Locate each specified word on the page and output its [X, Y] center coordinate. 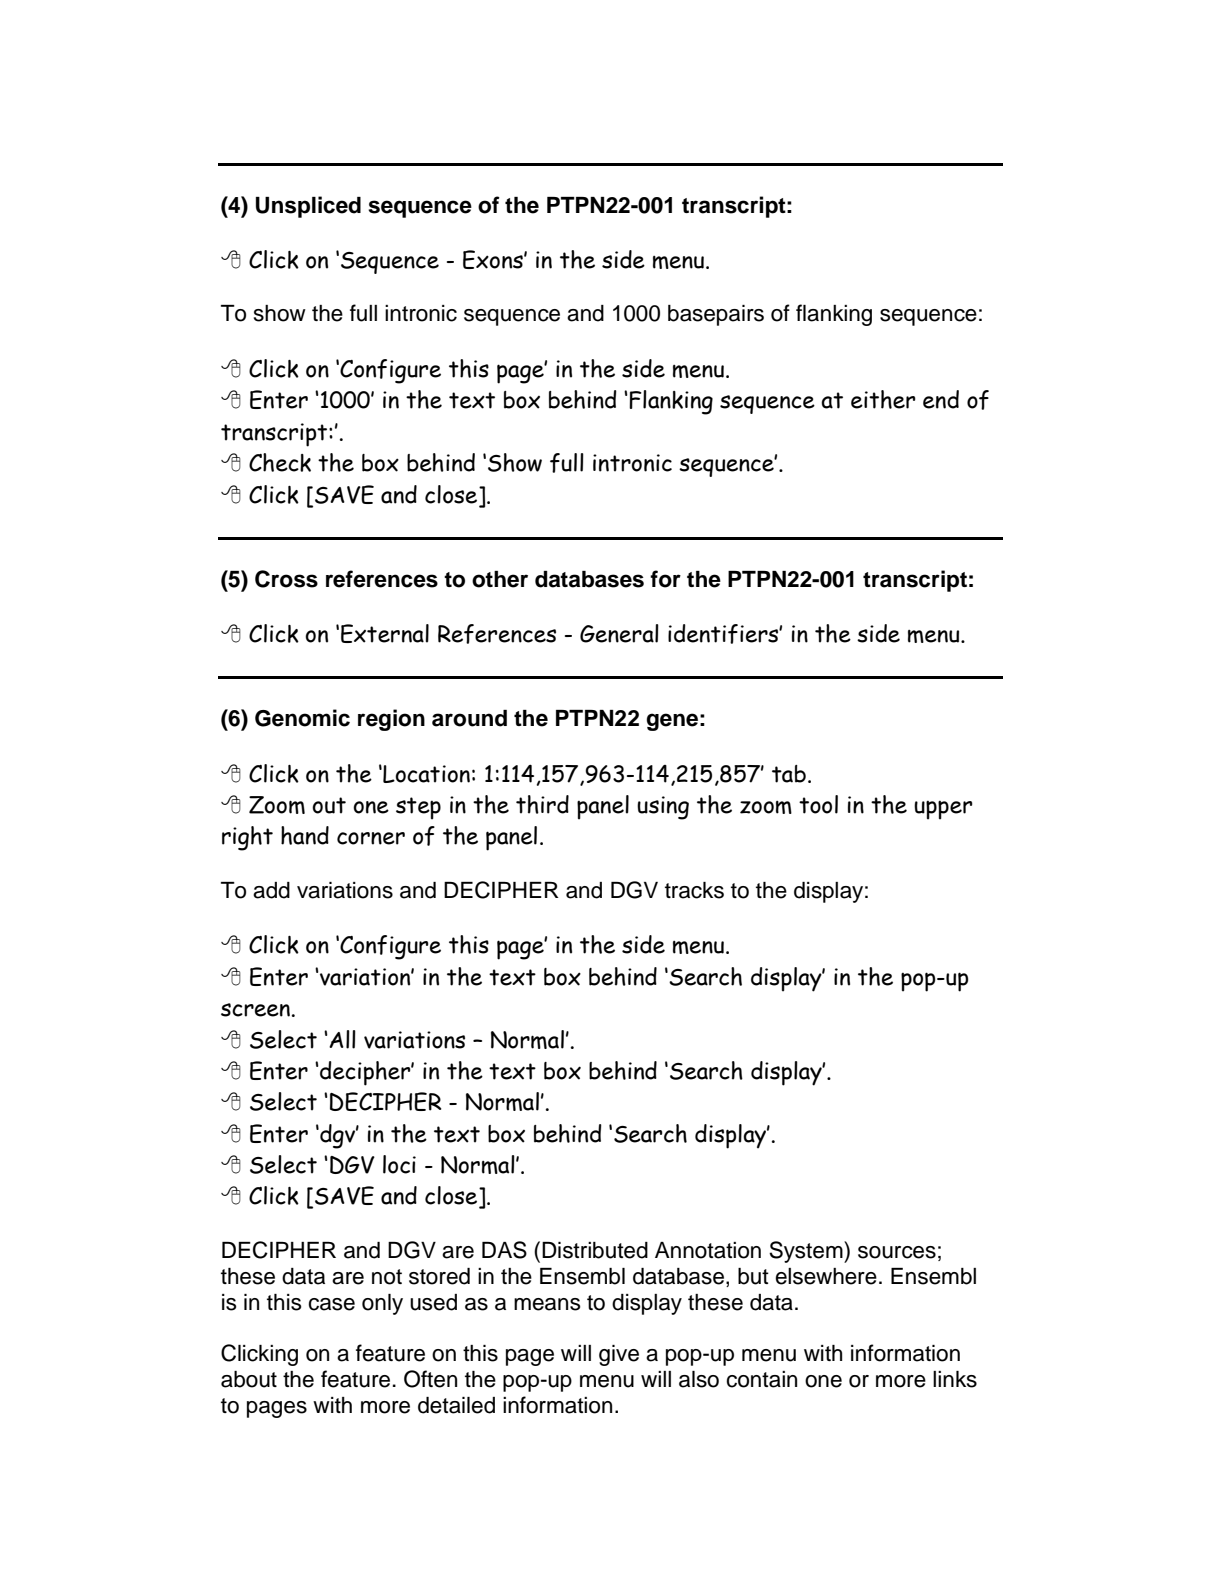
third [542, 804]
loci [399, 1164]
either [883, 399]
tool [818, 804]
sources [897, 1252]
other [500, 579]
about [249, 1379]
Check [280, 462]
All [341, 1039]
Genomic [302, 718]
